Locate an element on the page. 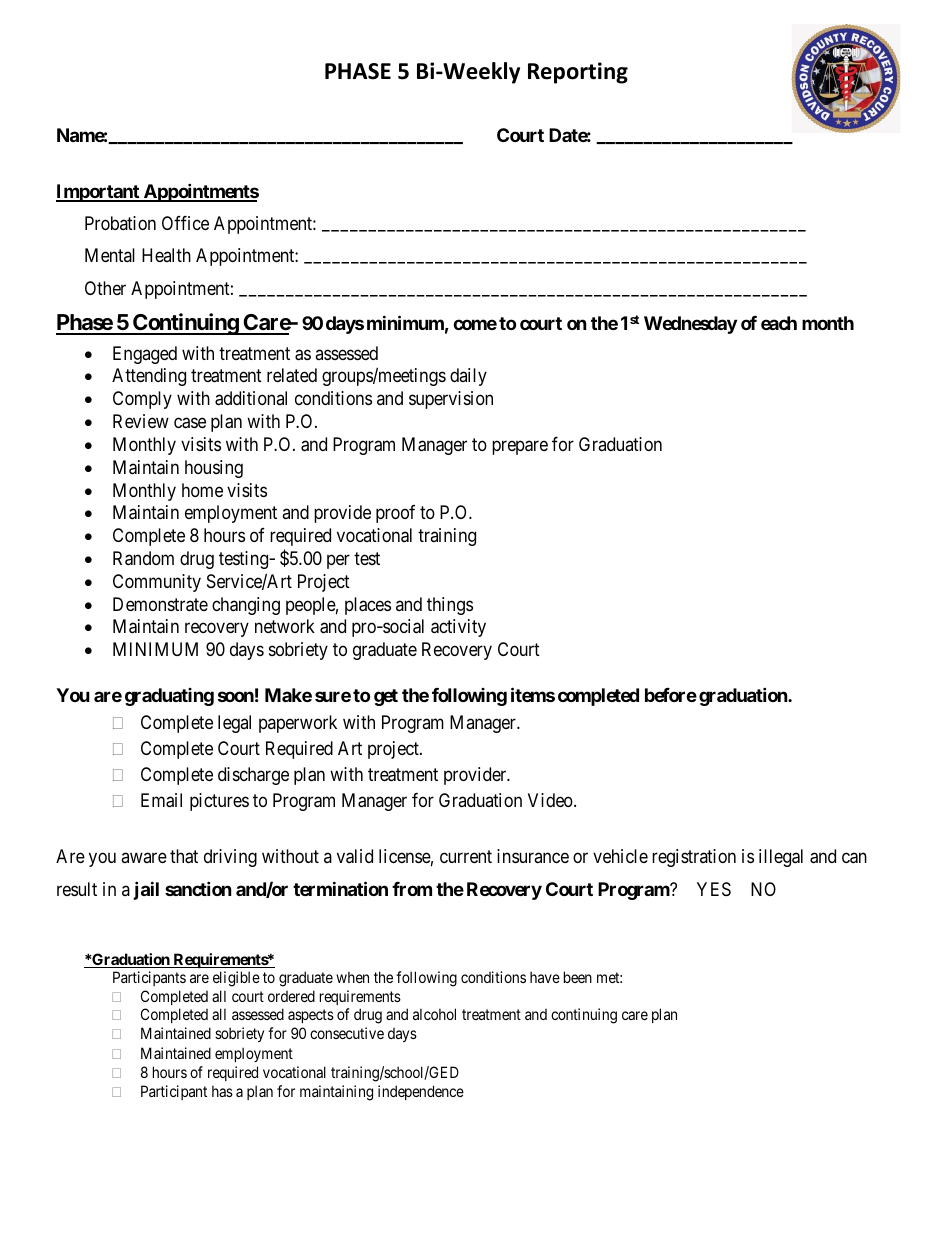 This document has height=1233, width=952. prepare is located at coordinates (520, 447).
